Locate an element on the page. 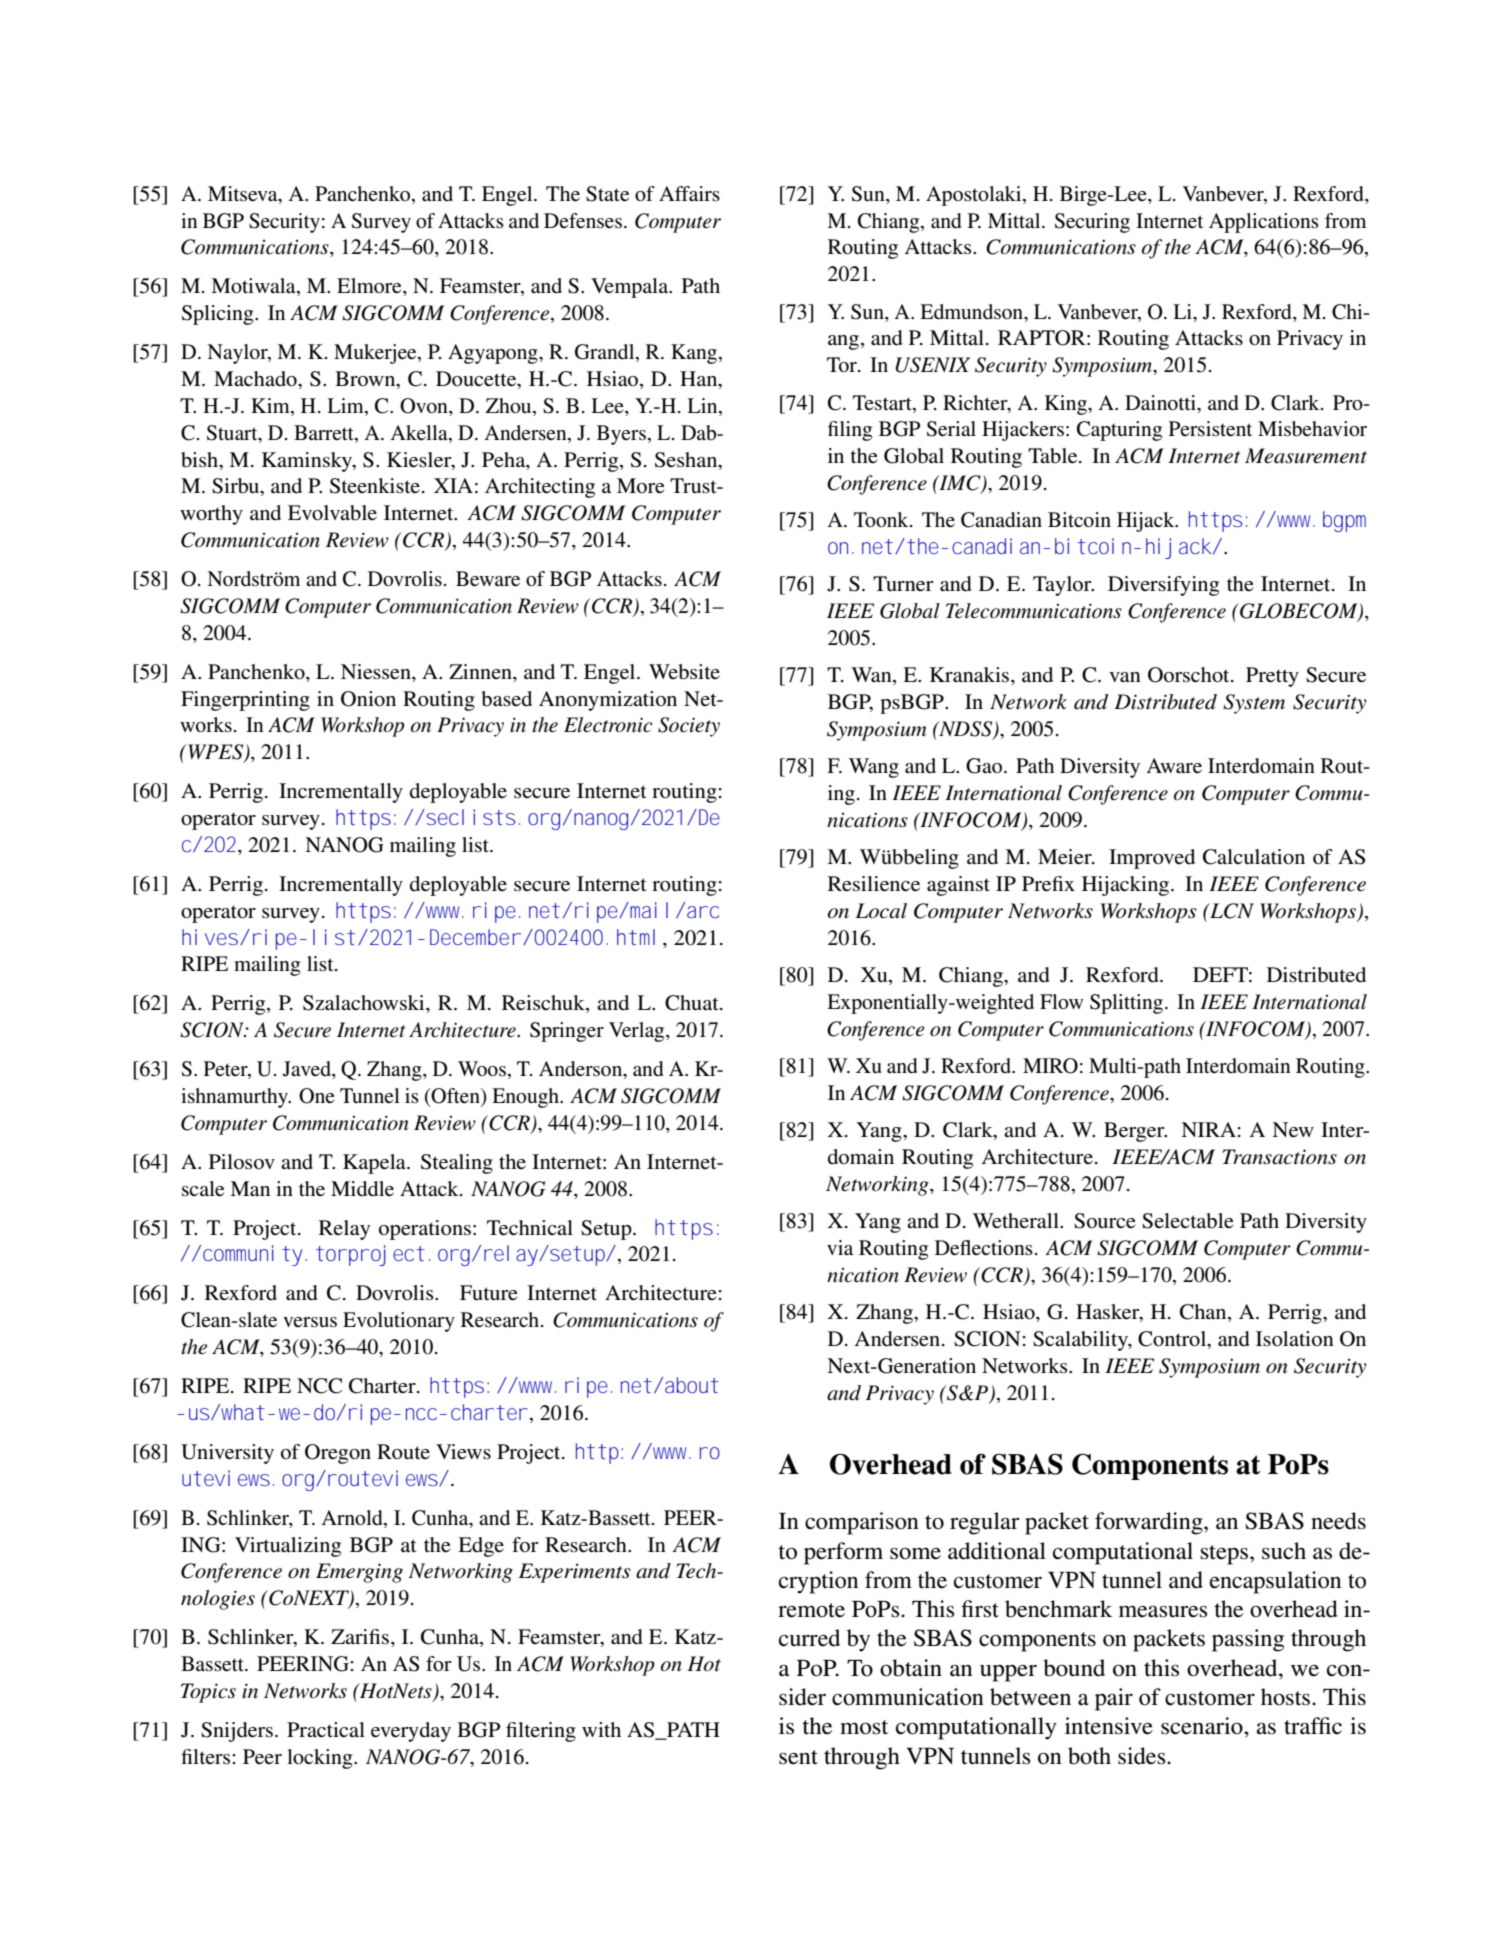 The image size is (1499, 1940). Local is located at coordinates (881, 911).
